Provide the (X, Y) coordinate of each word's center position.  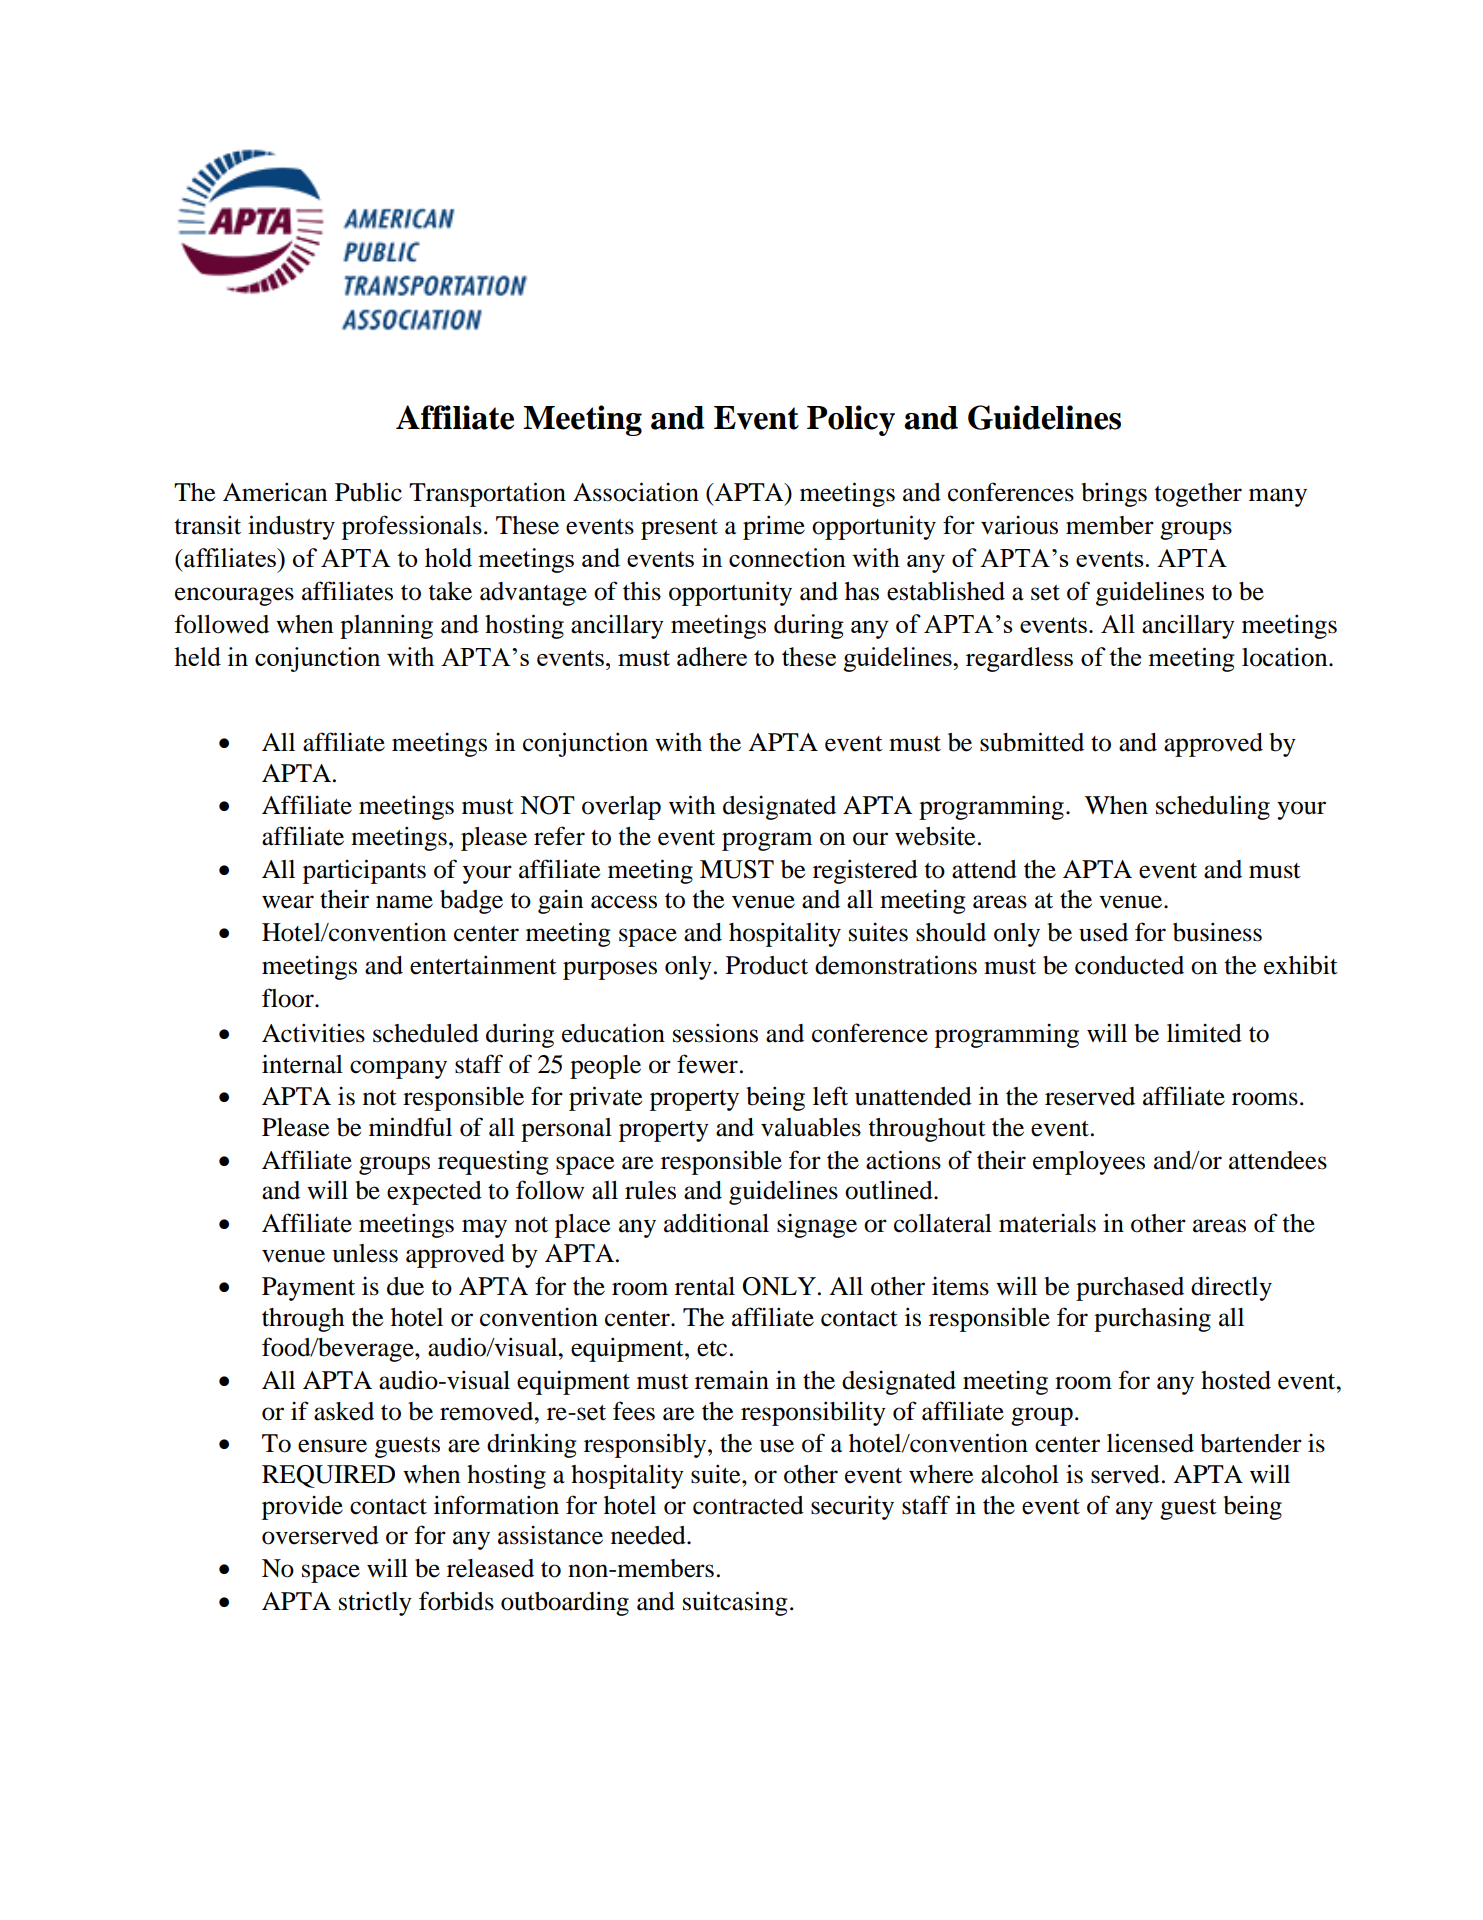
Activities (313, 1033)
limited (1204, 1033)
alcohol (1020, 1474)
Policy (851, 420)
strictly (375, 1603)
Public (368, 492)
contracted (748, 1505)
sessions (715, 1033)
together (1198, 495)
